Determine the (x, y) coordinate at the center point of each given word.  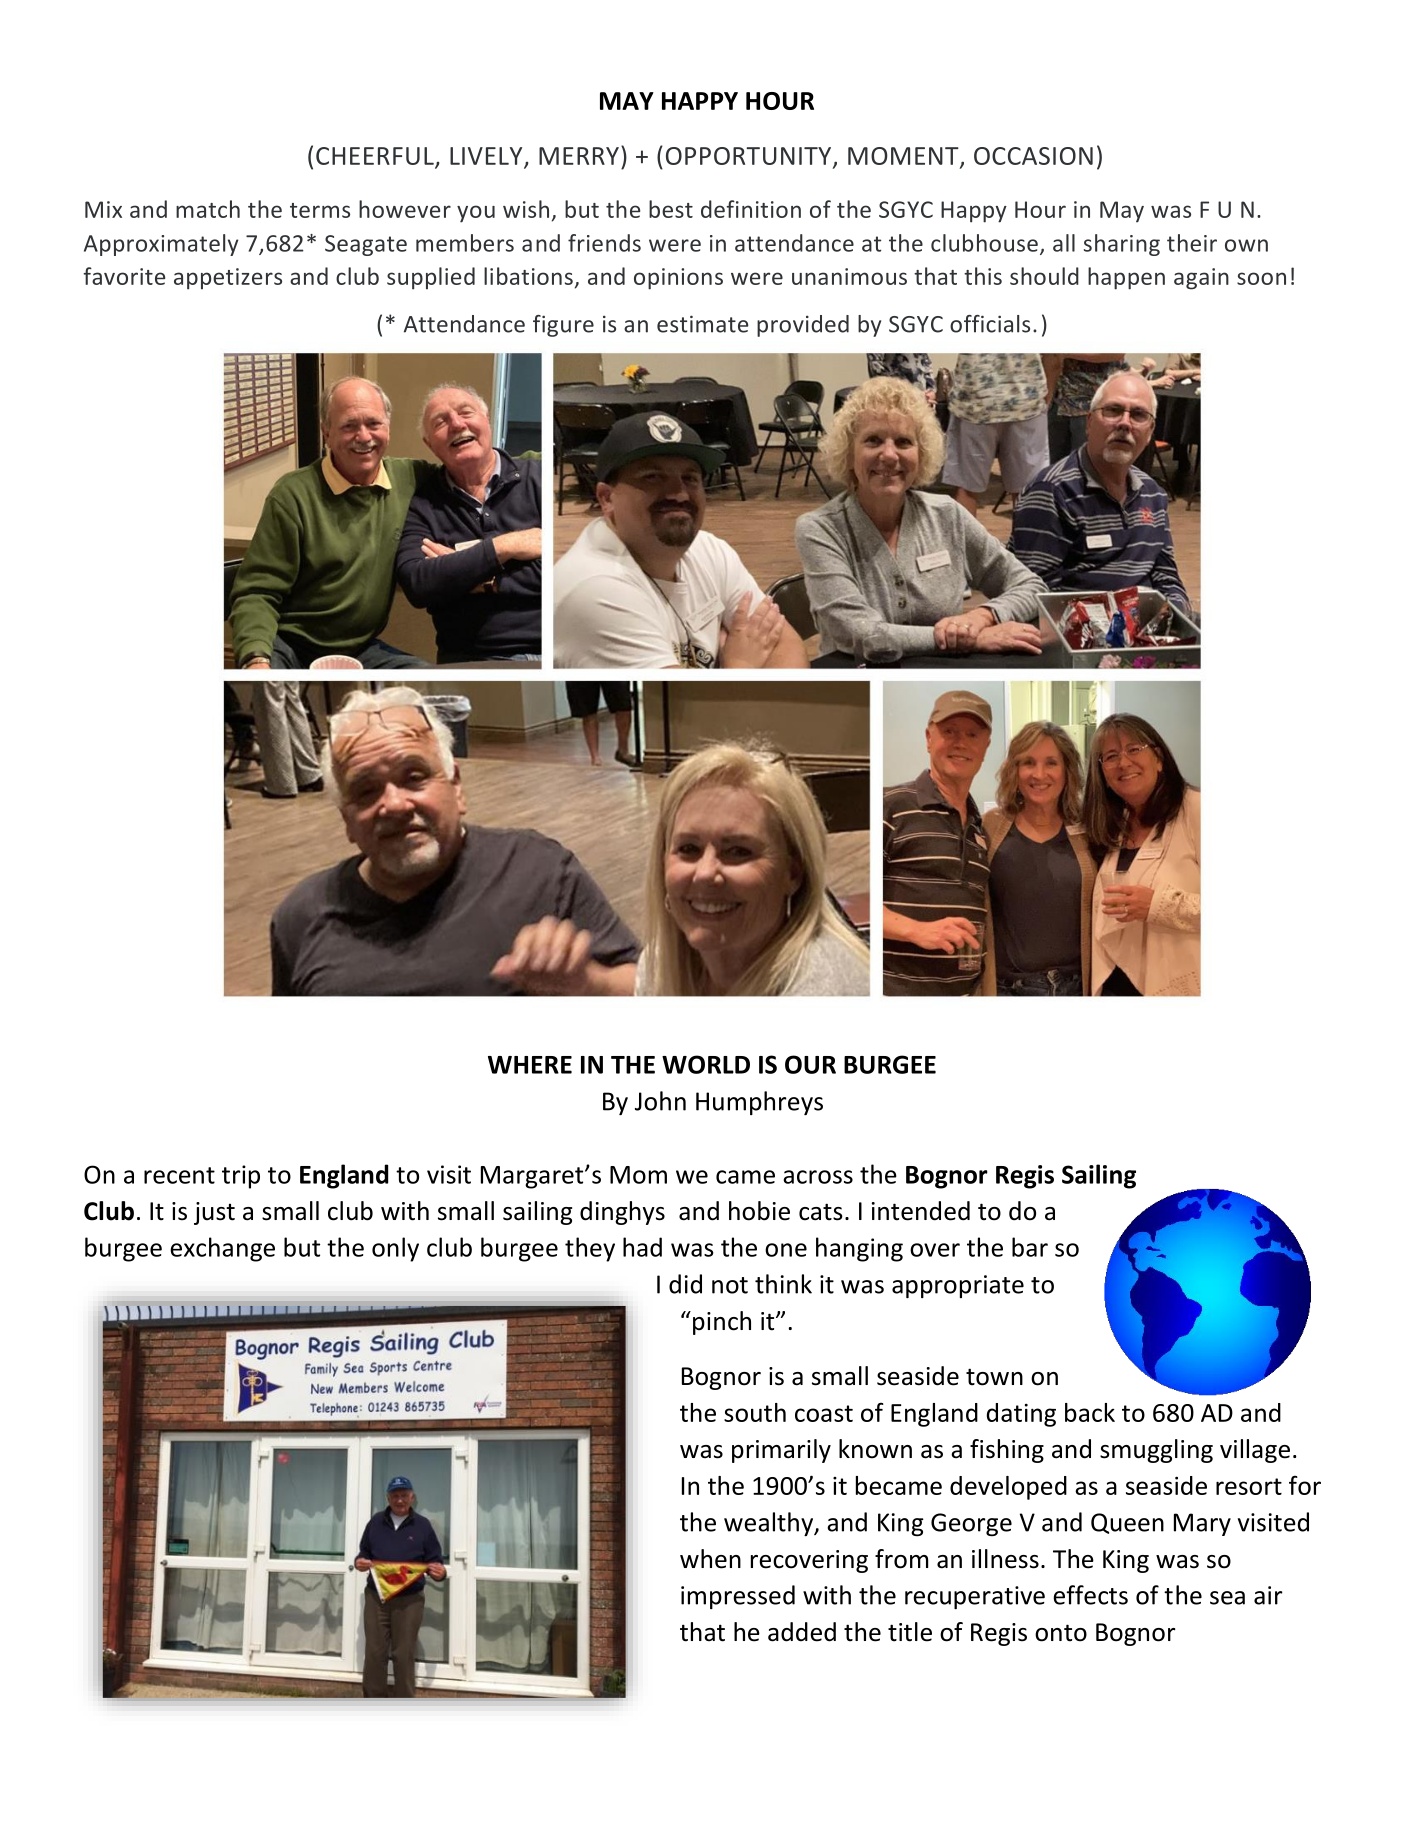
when (710, 1559)
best (671, 209)
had (642, 1247)
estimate (703, 324)
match (208, 209)
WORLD (706, 1064)
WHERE (530, 1065)
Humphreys (759, 1103)
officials (990, 324)
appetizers (228, 279)
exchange (222, 1249)
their (1192, 243)
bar (1030, 1247)
